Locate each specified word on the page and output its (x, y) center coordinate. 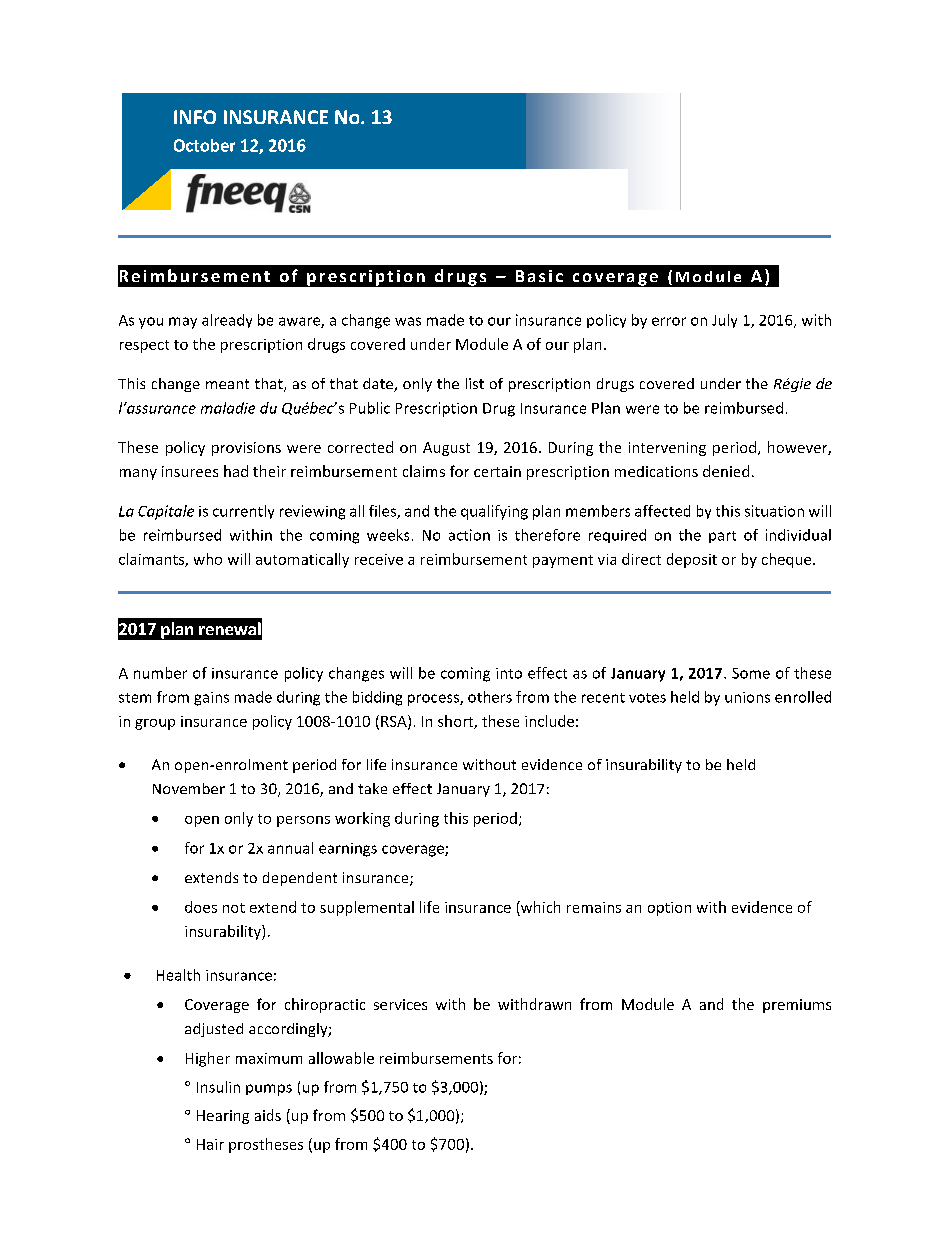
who (208, 559)
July (724, 321)
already (227, 321)
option (669, 909)
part (722, 537)
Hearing (223, 1117)
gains (211, 699)
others (490, 697)
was (408, 321)
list (475, 383)
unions (747, 697)
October (204, 145)
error (669, 321)
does (201, 907)
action (469, 535)
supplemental (367, 908)
